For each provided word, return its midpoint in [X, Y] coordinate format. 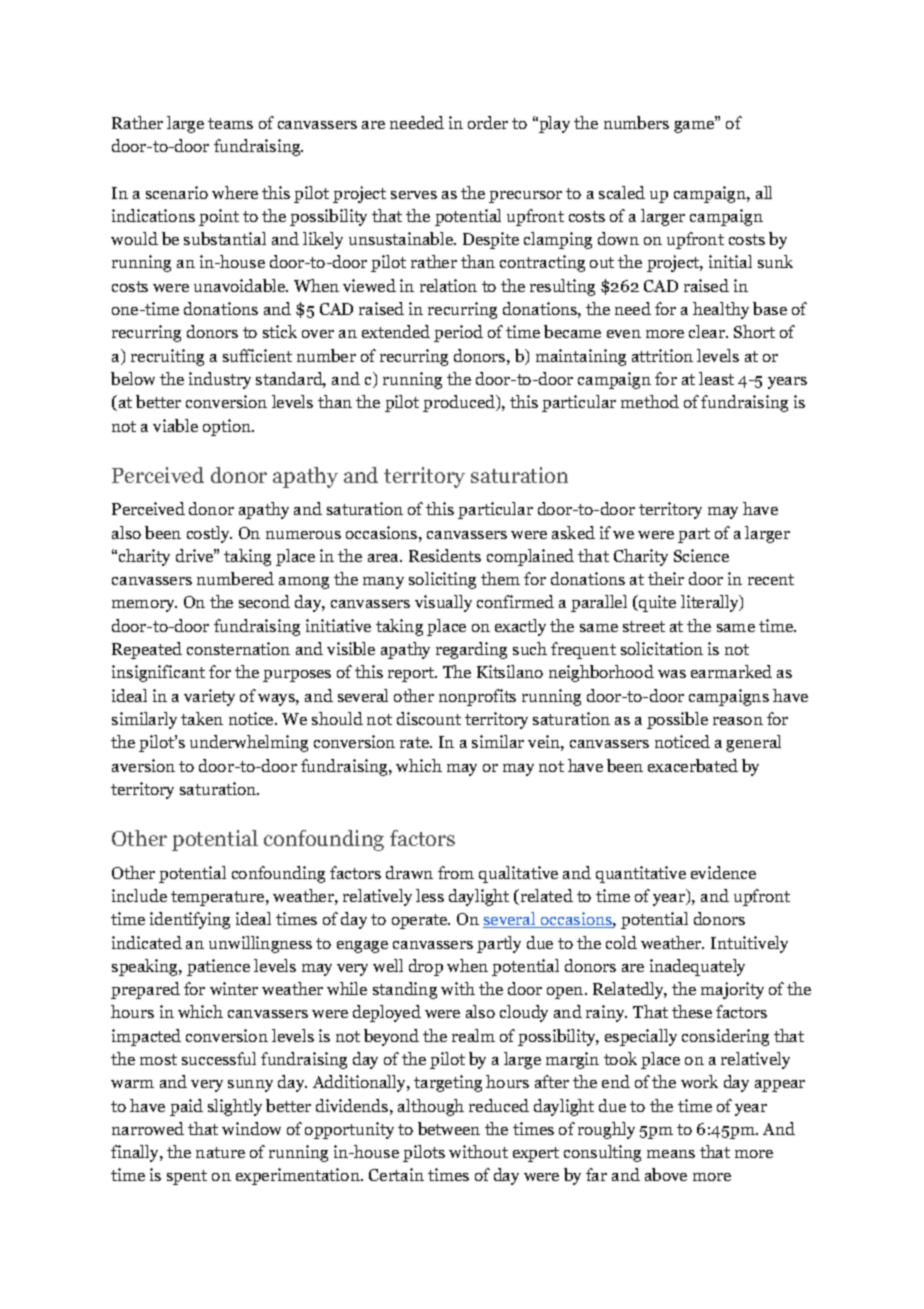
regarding [471, 650]
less [430, 895]
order [488, 122]
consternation [238, 648]
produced [460, 403]
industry [220, 380]
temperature [219, 898]
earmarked [731, 671]
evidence [723, 872]
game [695, 125]
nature [220, 1152]
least [716, 378]
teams [230, 123]
